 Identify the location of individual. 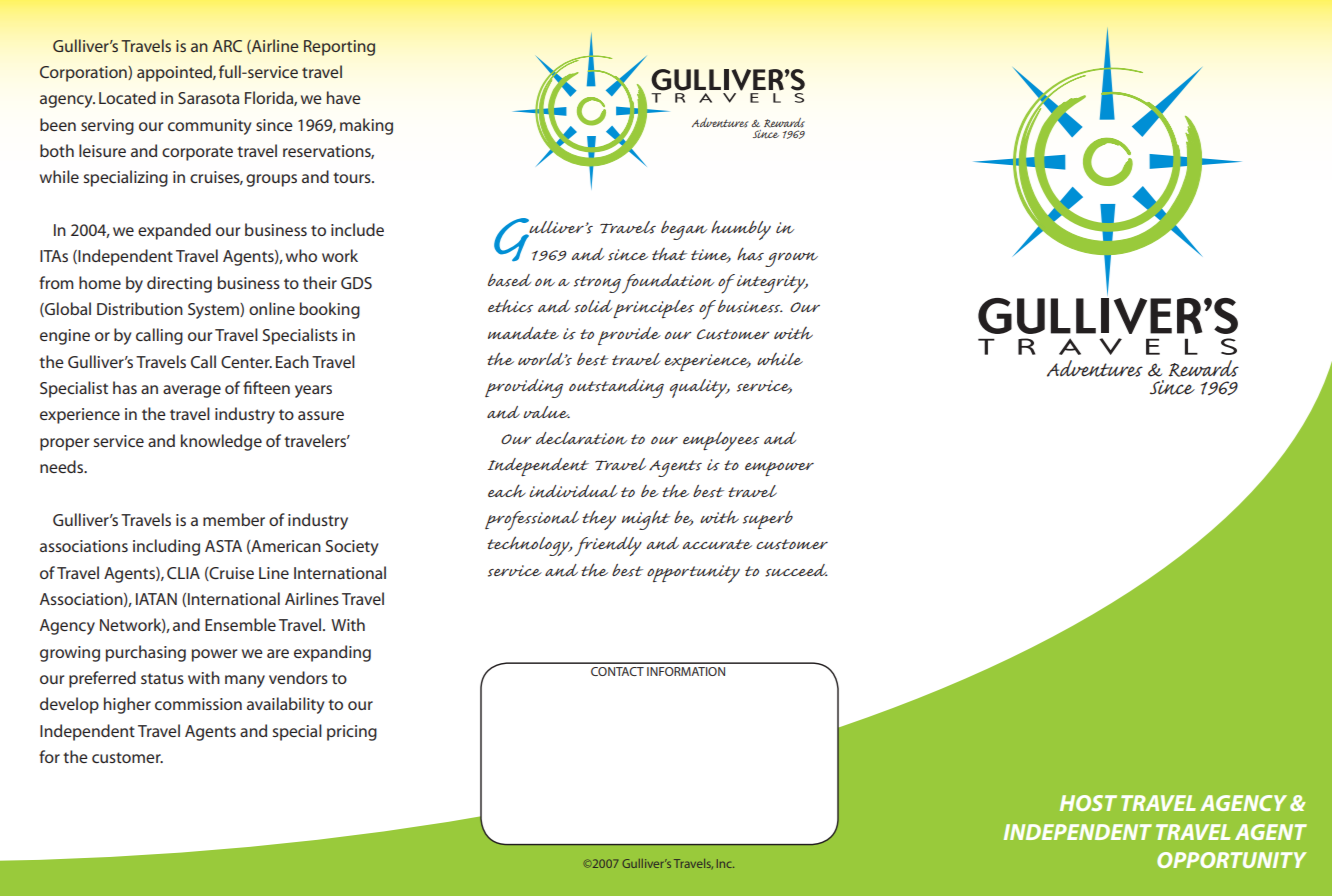
(573, 491).
